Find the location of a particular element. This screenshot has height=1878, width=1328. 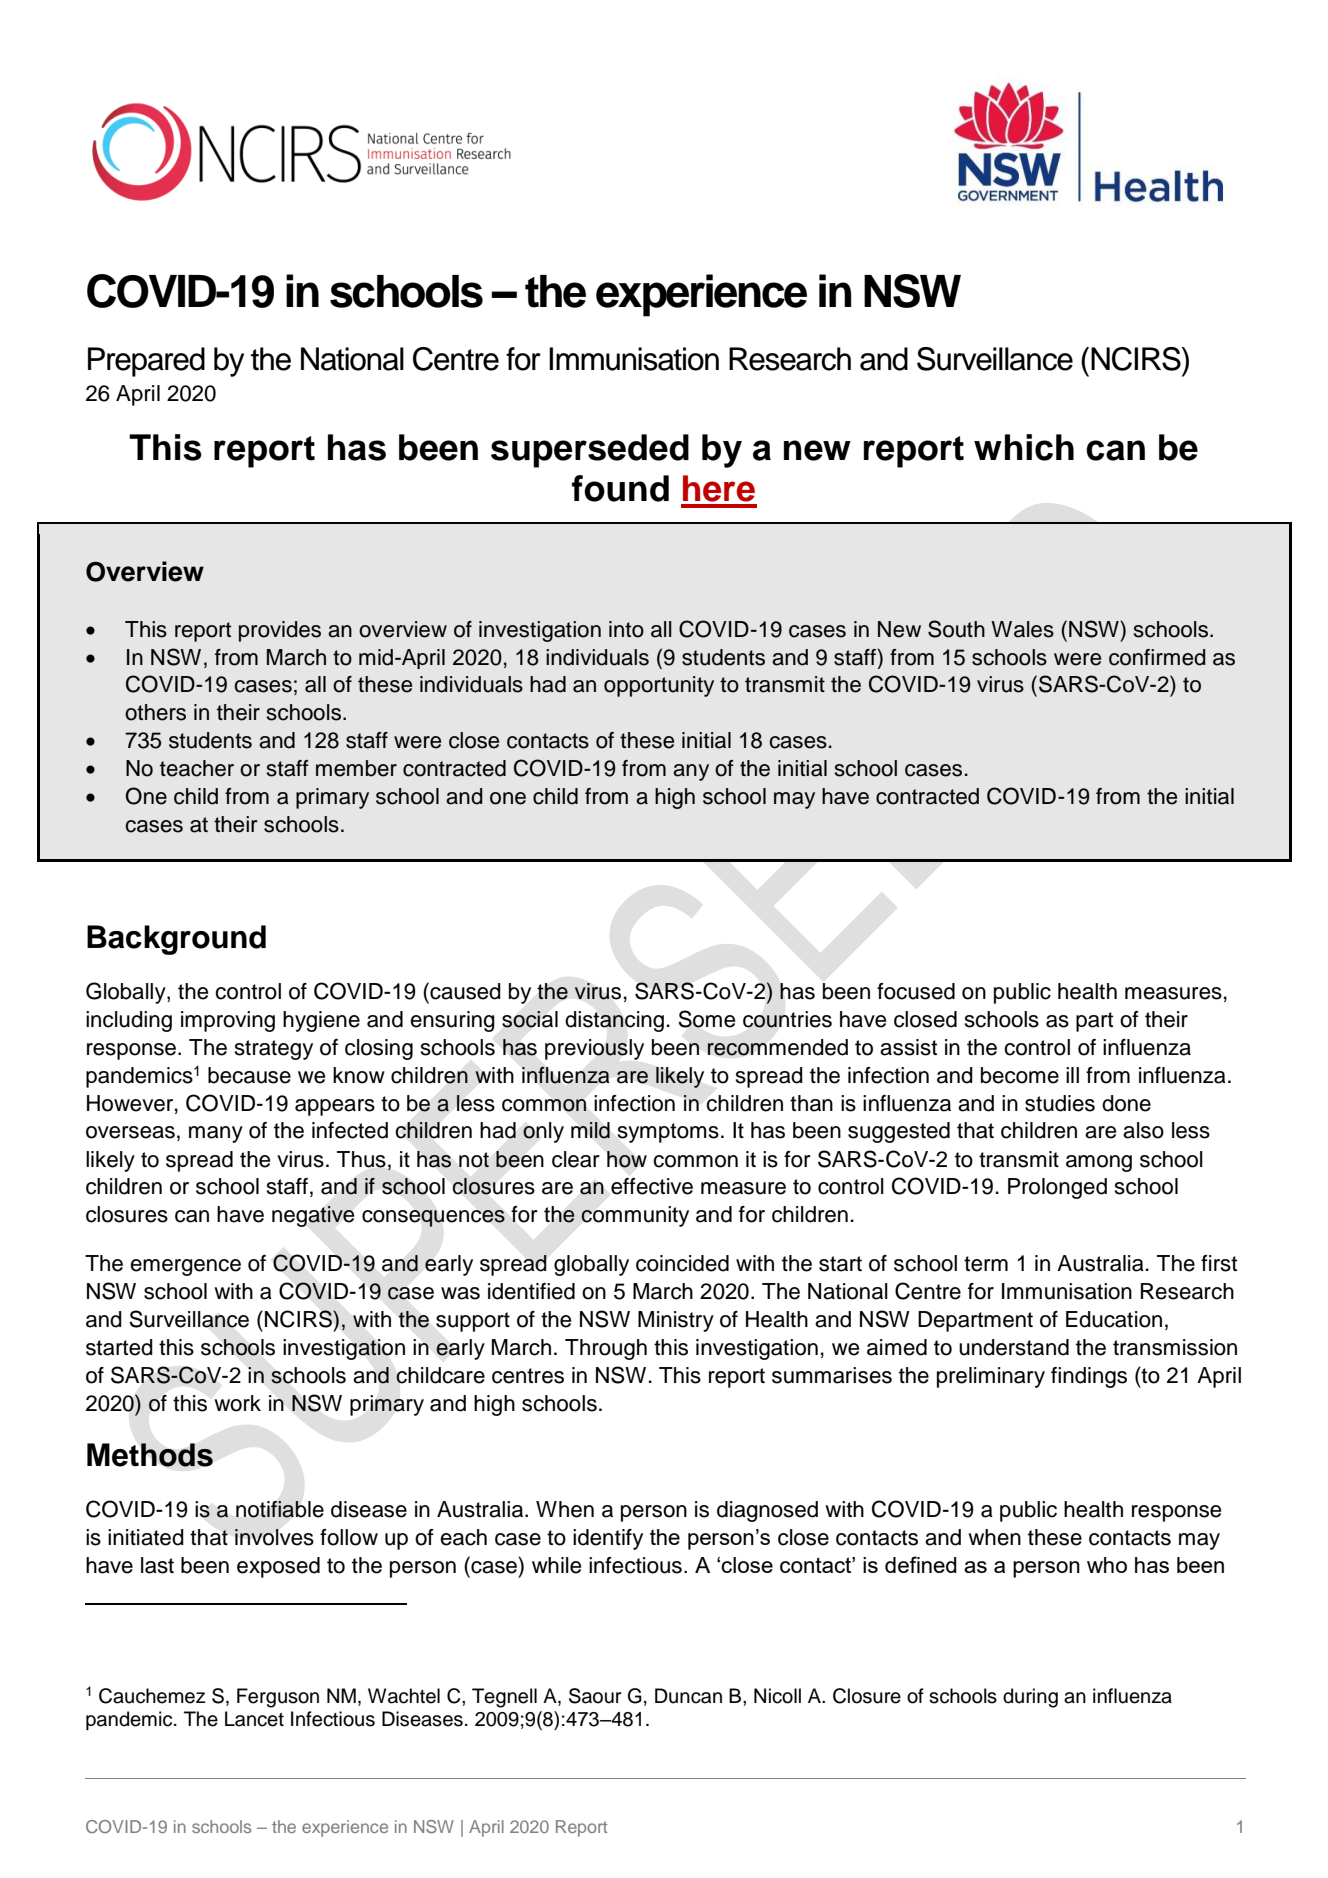

which is located at coordinates (1024, 447).
